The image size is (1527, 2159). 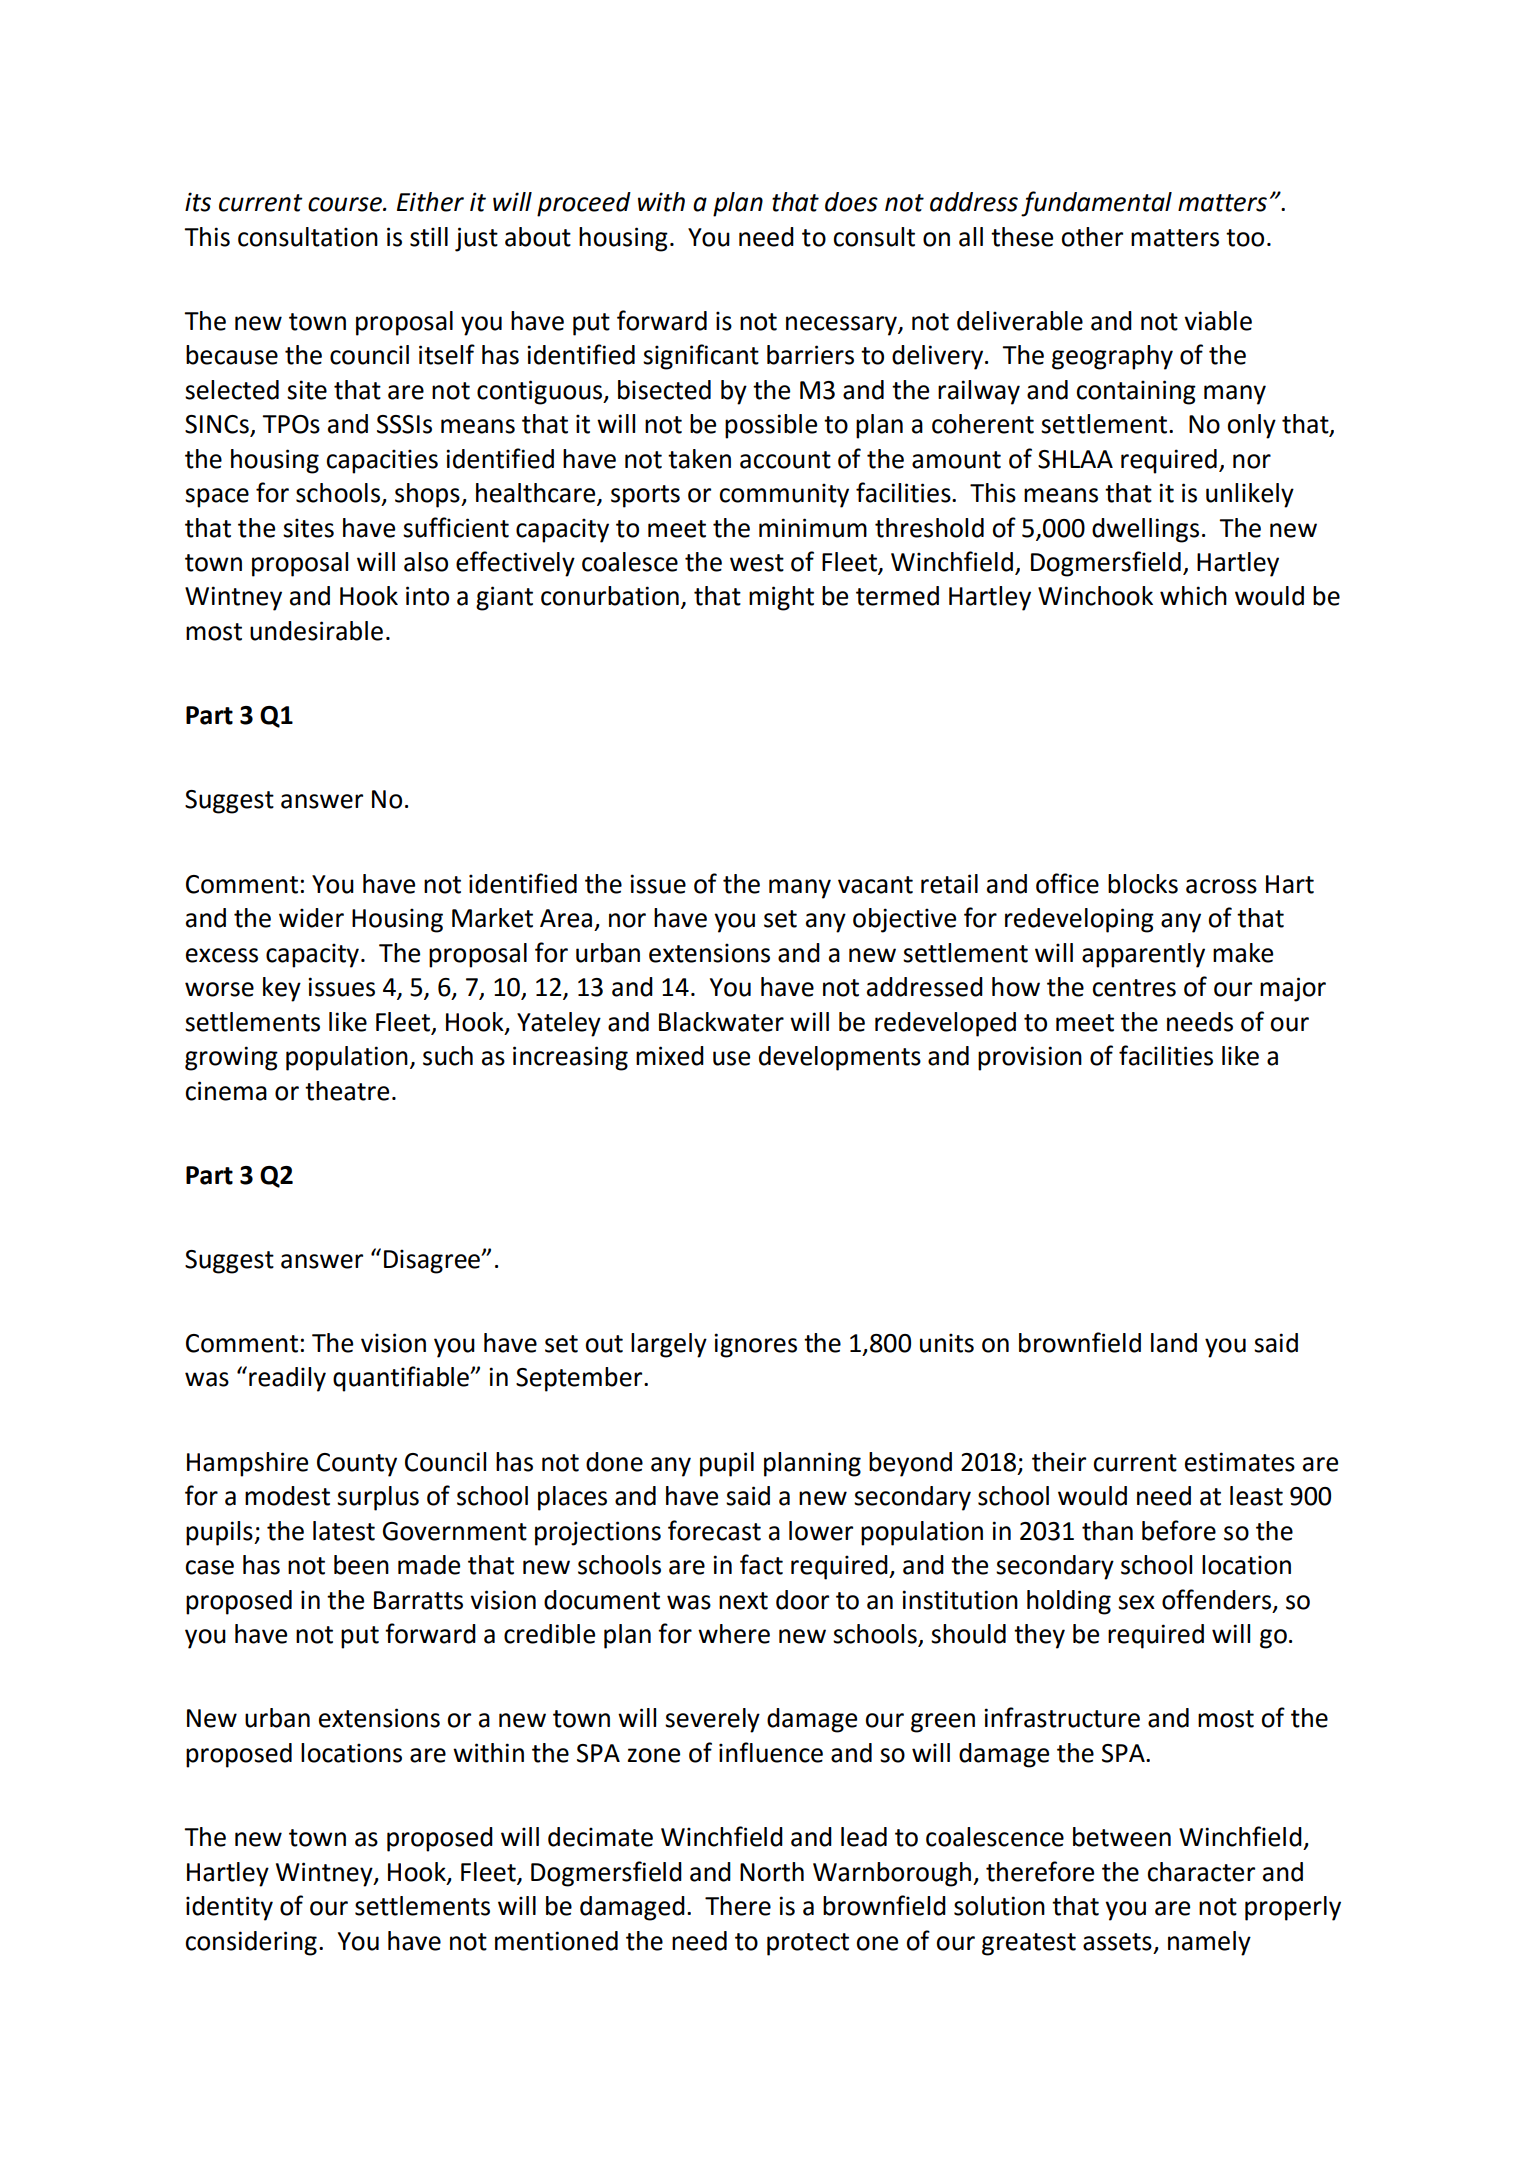 I want to click on does, so click(x=851, y=202).
